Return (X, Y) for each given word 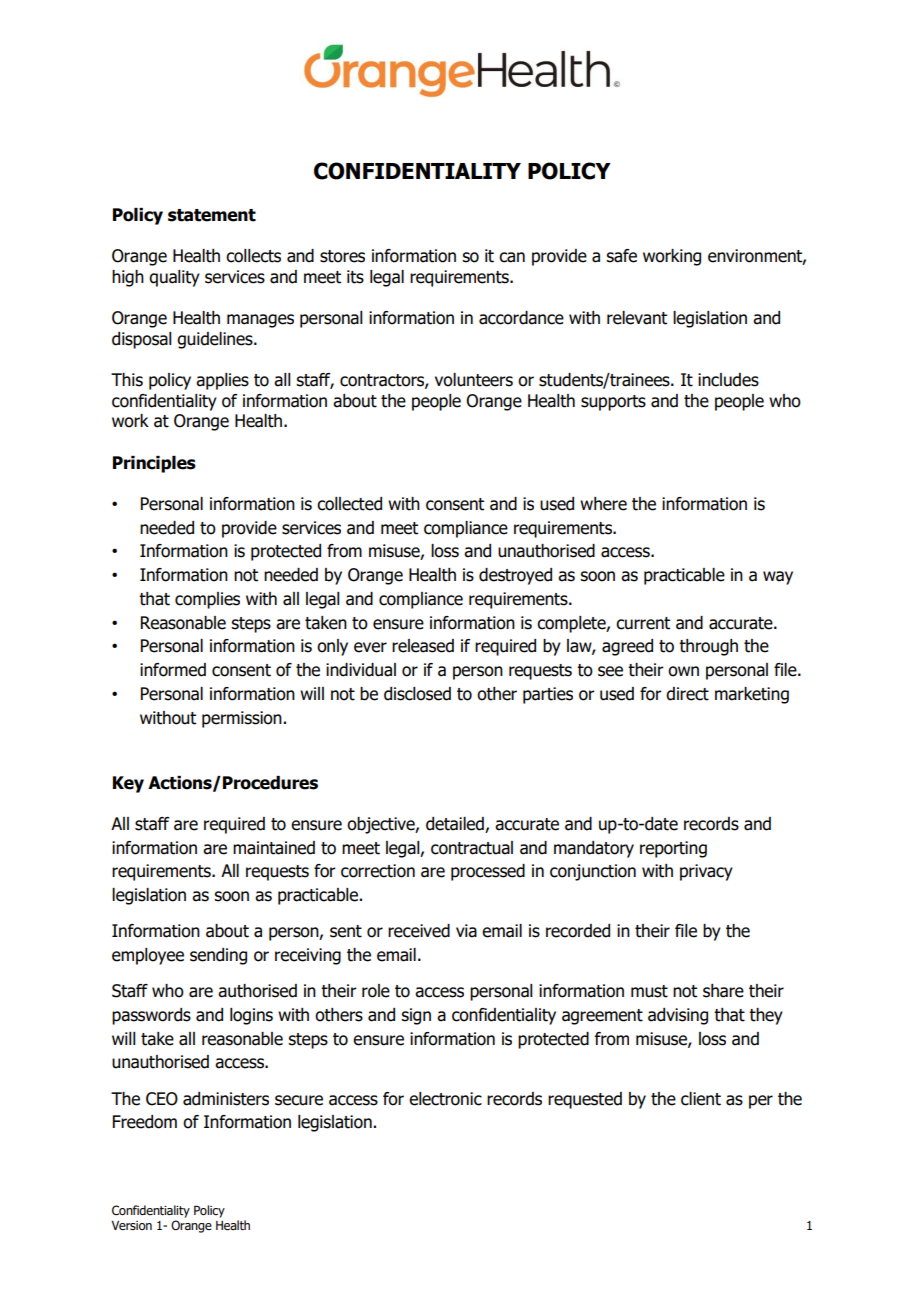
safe (621, 256)
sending (218, 956)
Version (131, 1225)
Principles (154, 464)
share (723, 991)
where (603, 504)
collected (349, 504)
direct (687, 694)
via (466, 931)
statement (212, 215)
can (512, 257)
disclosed (417, 694)
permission (242, 719)
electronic (445, 1099)
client (701, 1099)
